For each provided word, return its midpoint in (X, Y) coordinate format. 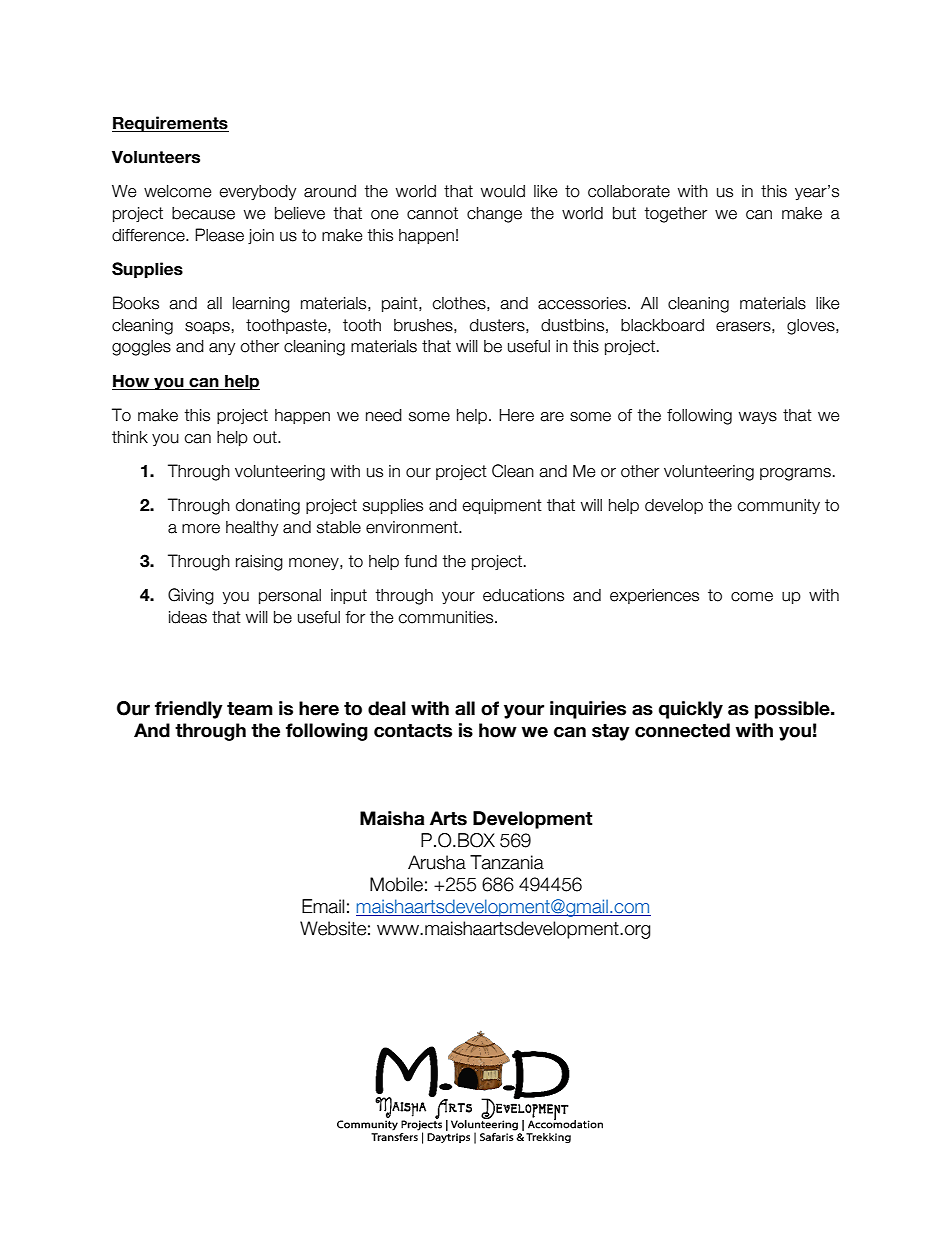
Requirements (170, 124)
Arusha (437, 862)
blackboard (662, 325)
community (778, 506)
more (201, 529)
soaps (207, 328)
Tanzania (507, 862)
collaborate (629, 191)
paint (401, 304)
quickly (691, 710)
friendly (189, 710)
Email (323, 906)
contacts (413, 731)
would (503, 191)
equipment (502, 506)
